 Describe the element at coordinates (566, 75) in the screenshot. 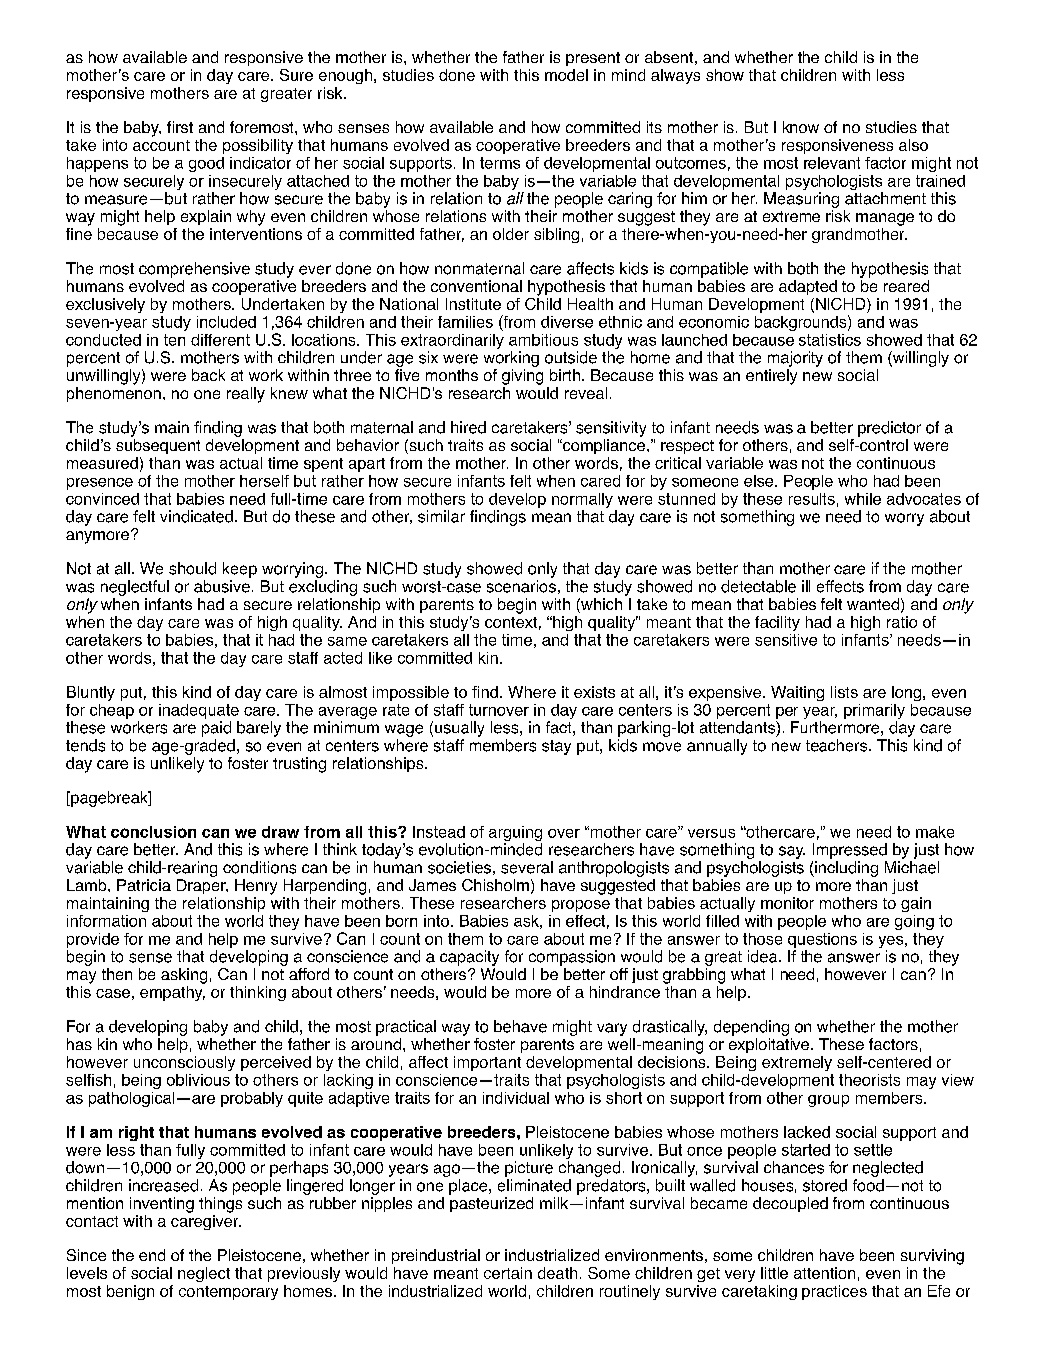

I see `model` at that location.
